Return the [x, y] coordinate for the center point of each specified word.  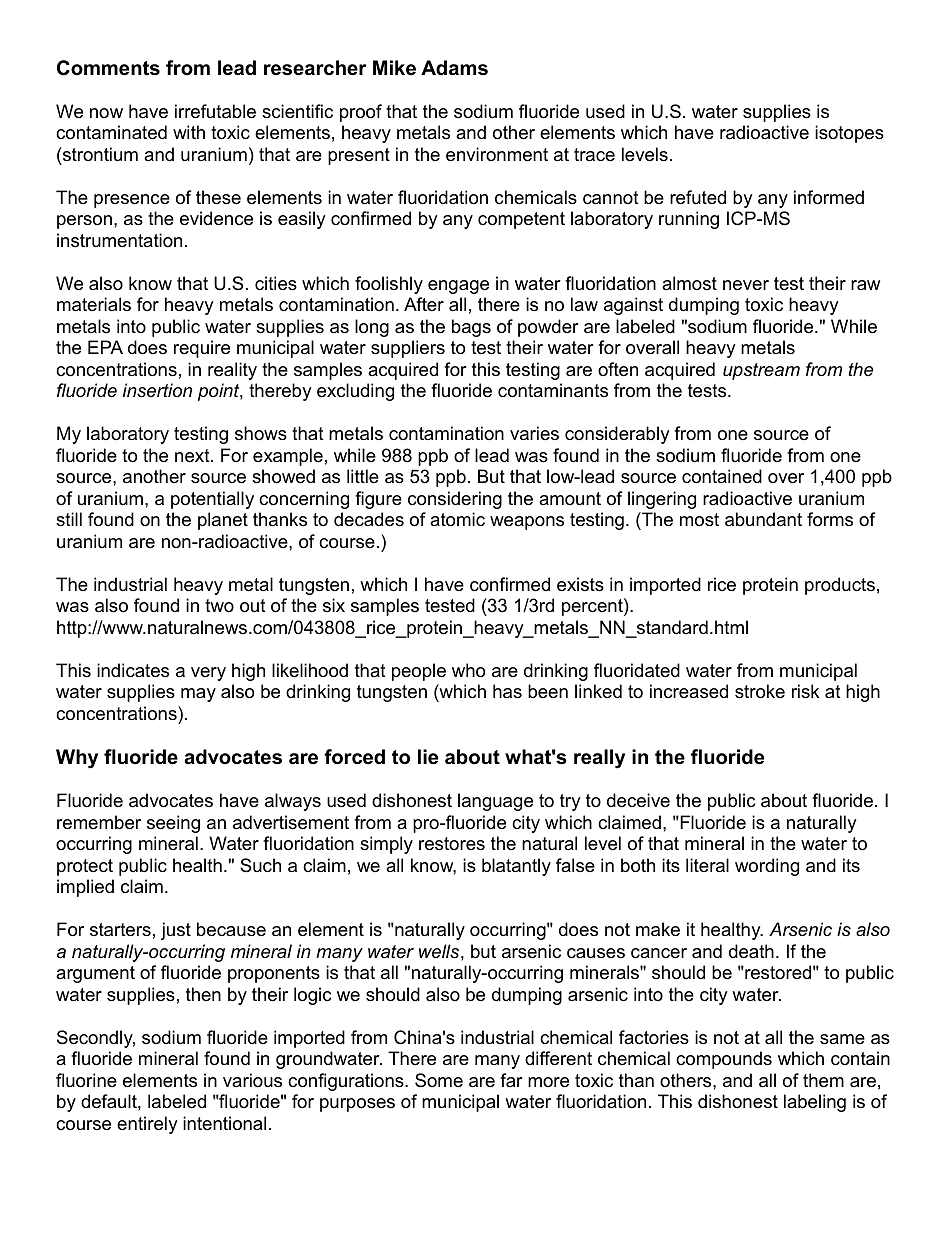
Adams [454, 68]
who [468, 670]
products [840, 586]
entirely [147, 1125]
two [219, 605]
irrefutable [215, 111]
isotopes [849, 134]
